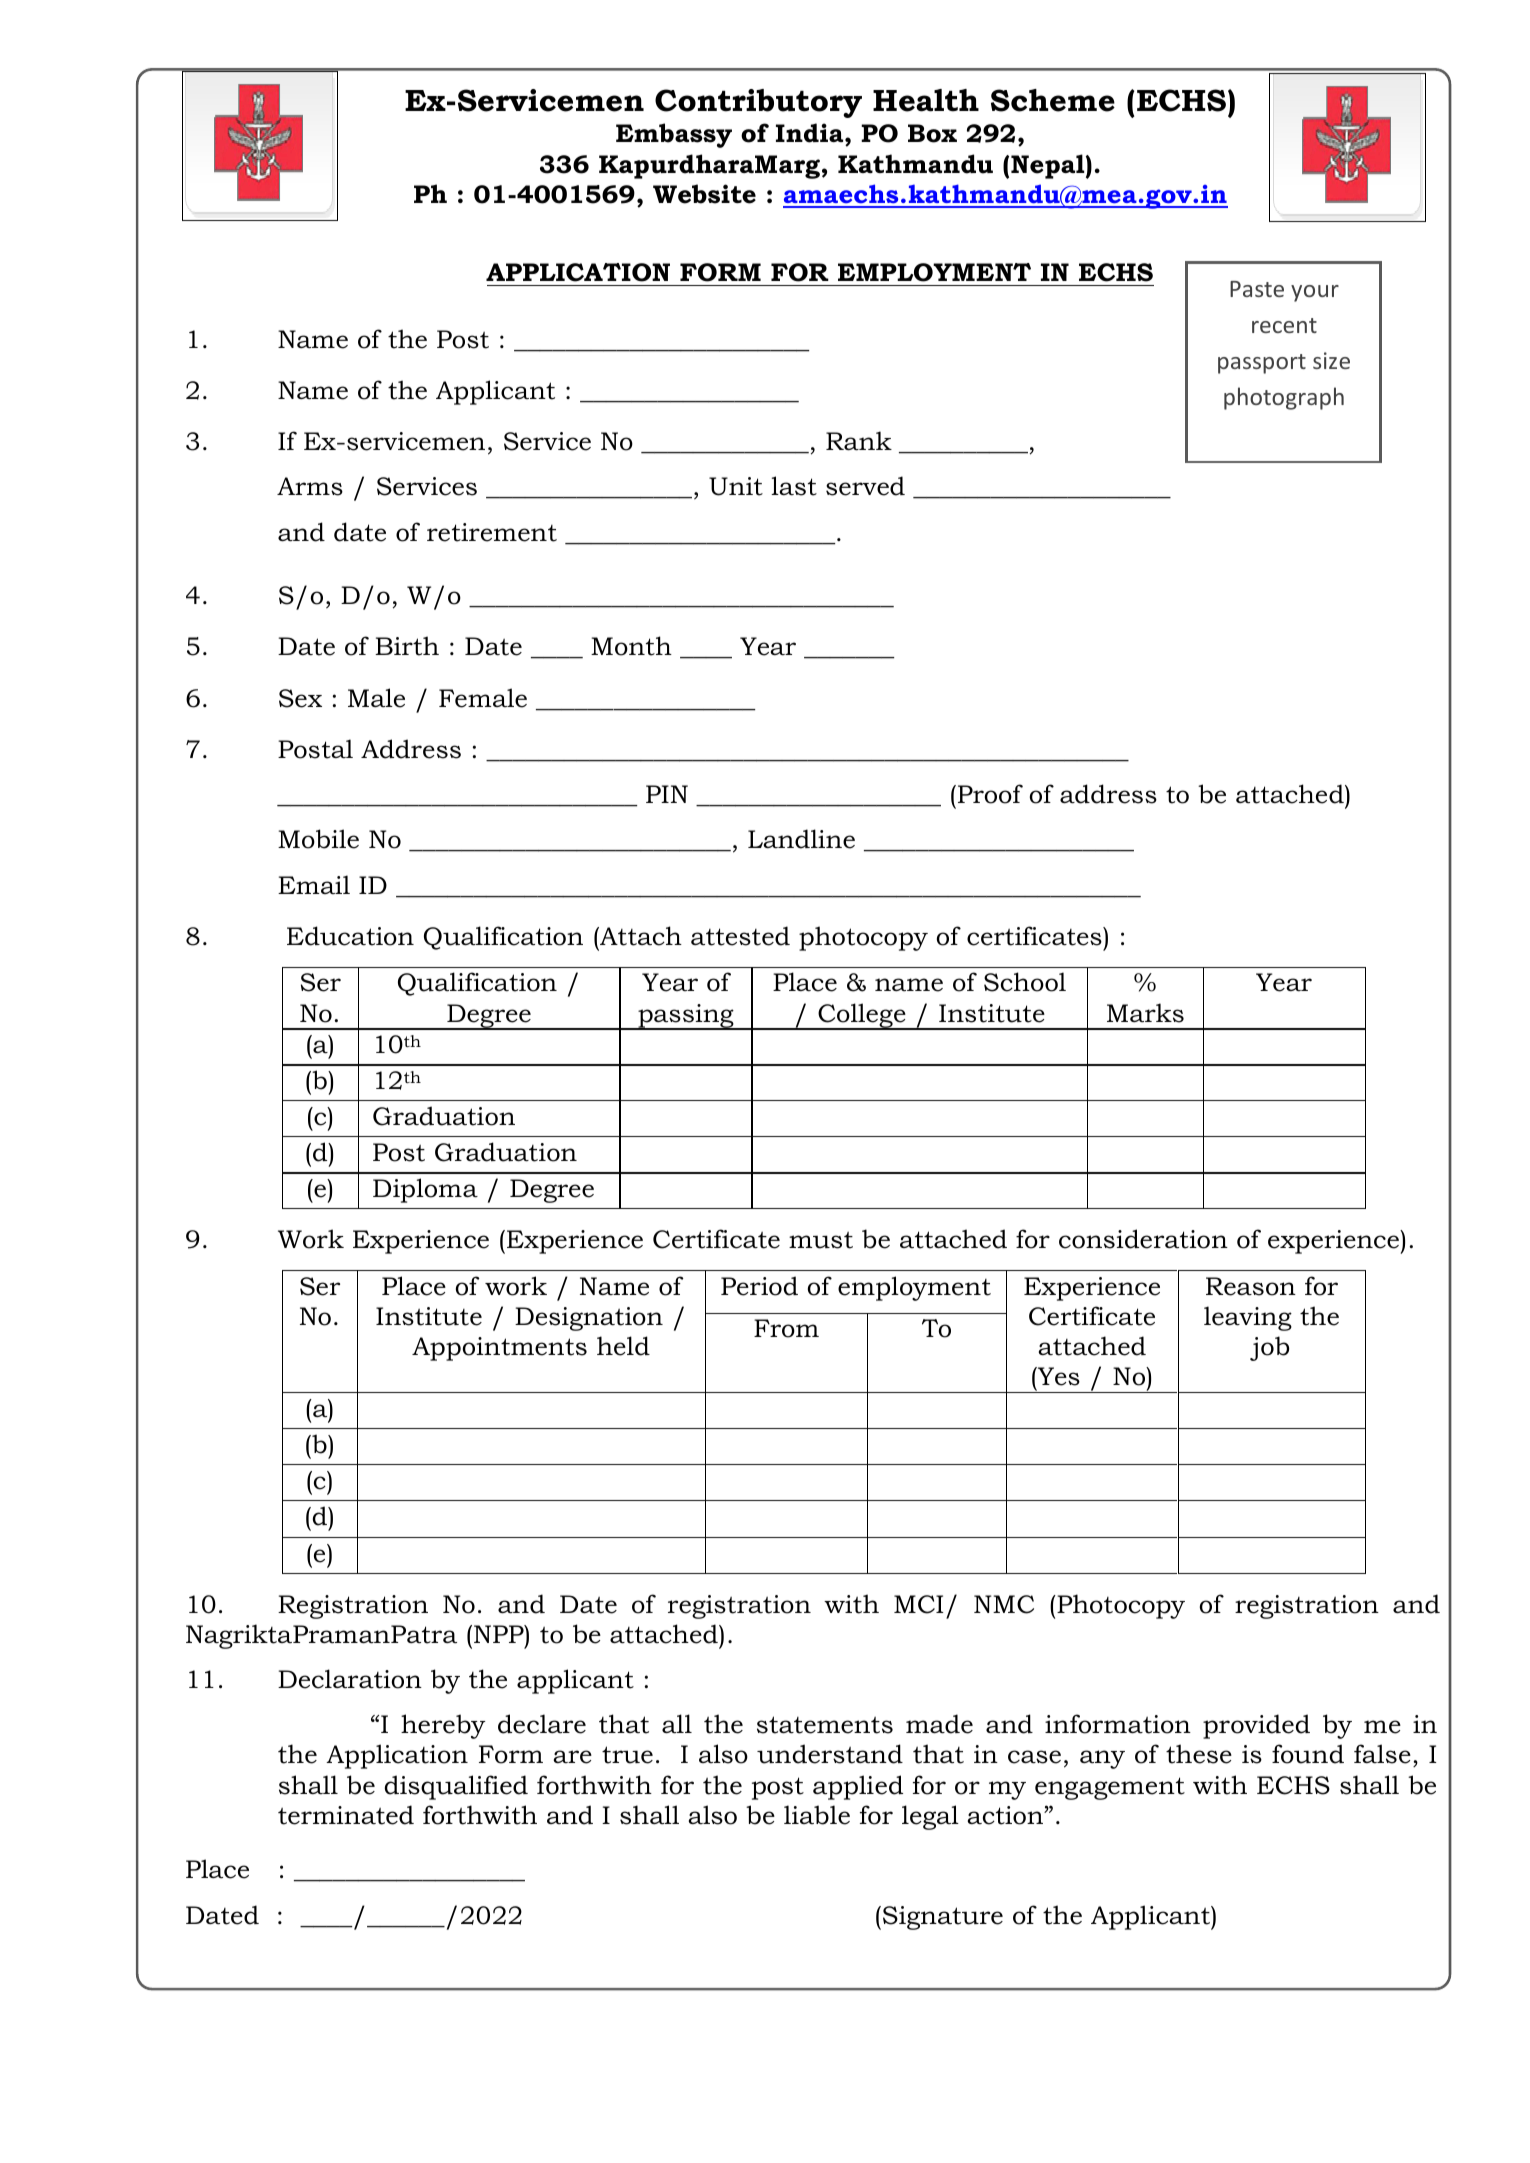 Image resolution: width=1530 pixels, height=2163 pixels. I want to click on Embassy, so click(674, 135).
